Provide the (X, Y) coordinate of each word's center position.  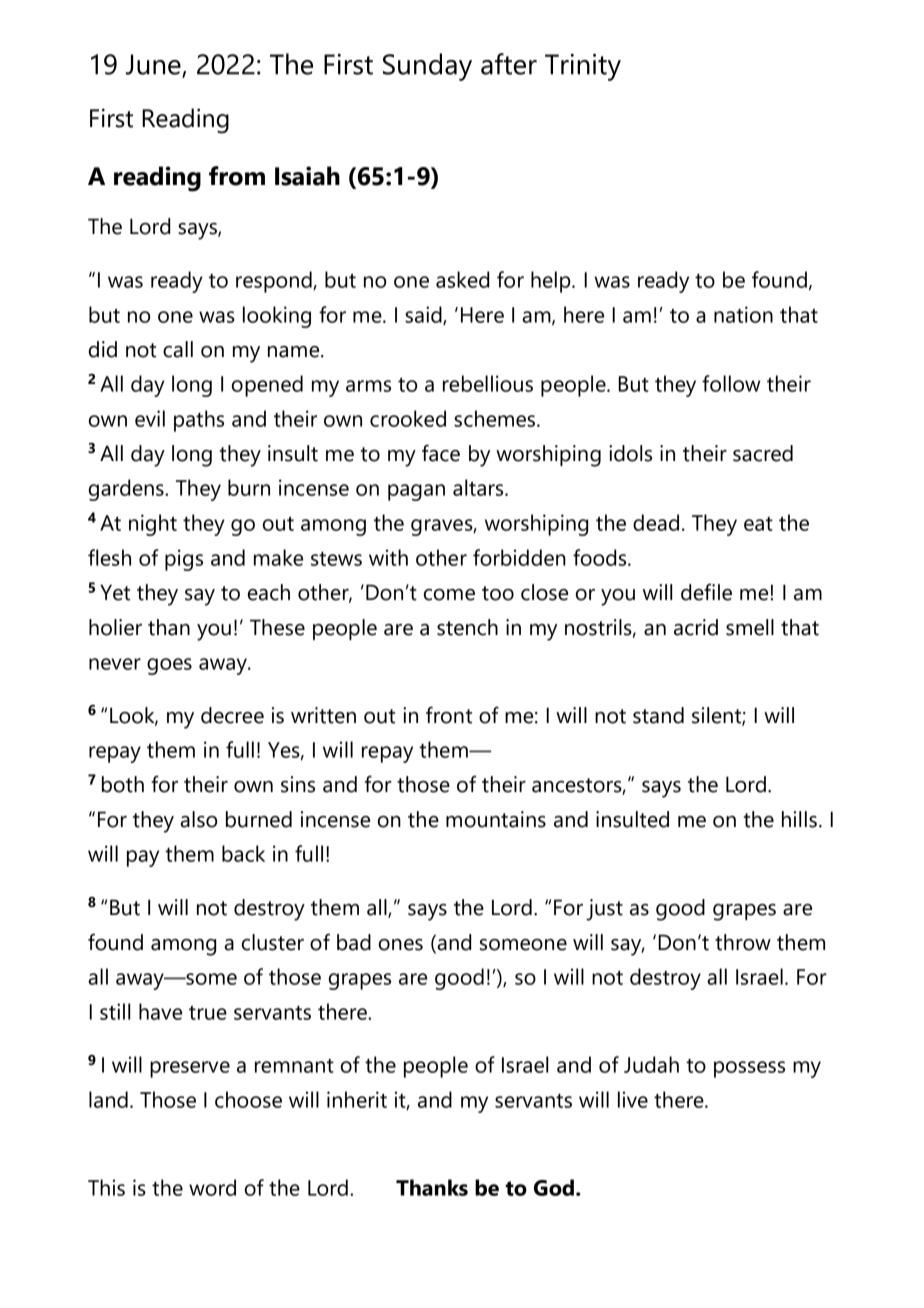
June (154, 65)
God (554, 1187)
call (178, 349)
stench (467, 627)
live (633, 1099)
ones (401, 945)
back (243, 853)
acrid (696, 627)
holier (115, 627)
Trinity (583, 67)
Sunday (427, 67)
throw (743, 942)
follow (731, 383)
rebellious (488, 383)
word (212, 1187)
